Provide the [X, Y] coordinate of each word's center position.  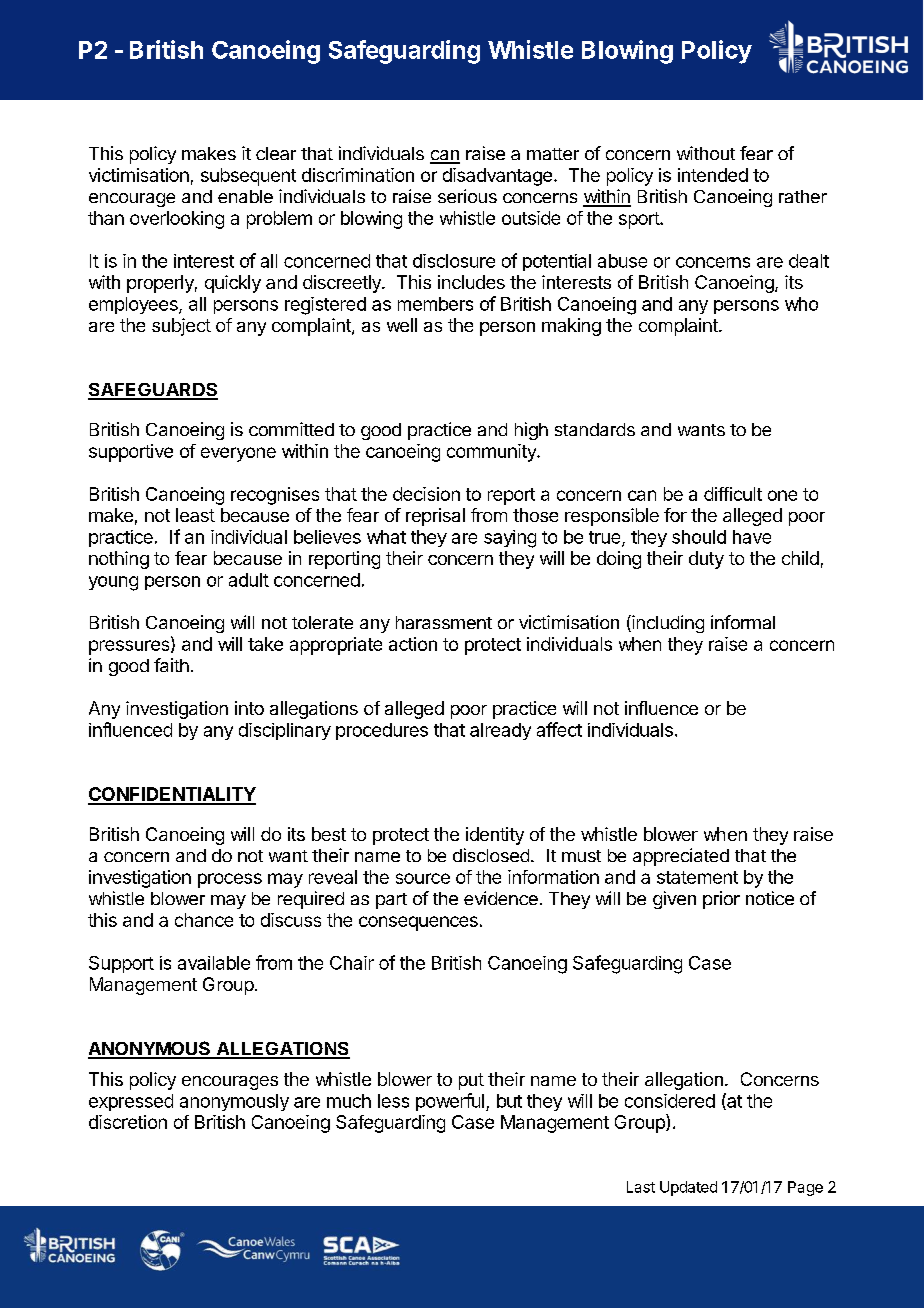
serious [467, 196]
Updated [688, 1188]
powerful [450, 1102]
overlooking [177, 220]
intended [713, 175]
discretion [128, 1122]
